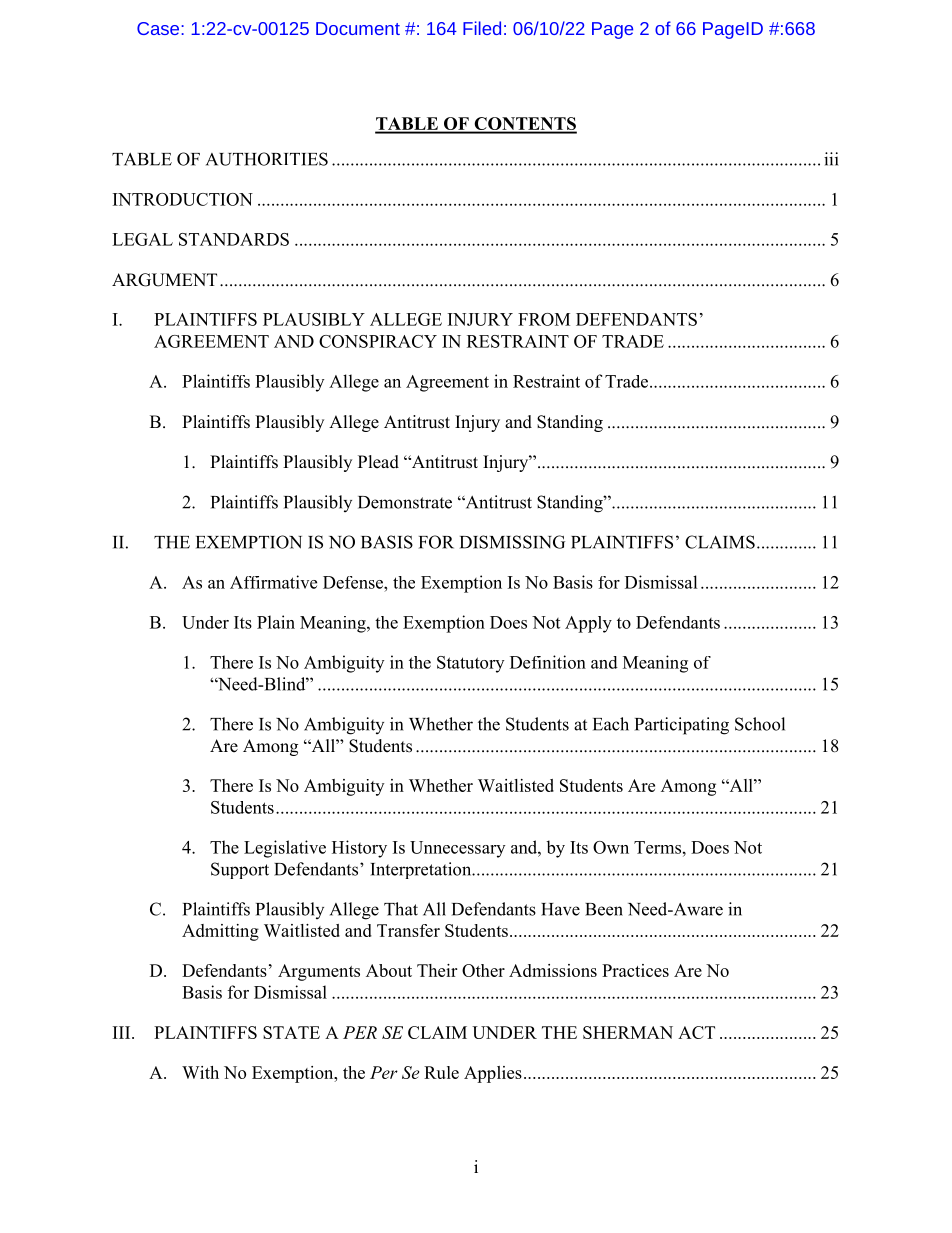 This screenshot has height=1233, width=952. Describe the element at coordinates (628, 1032) in the screenshot. I see `SHERMAN` at that location.
